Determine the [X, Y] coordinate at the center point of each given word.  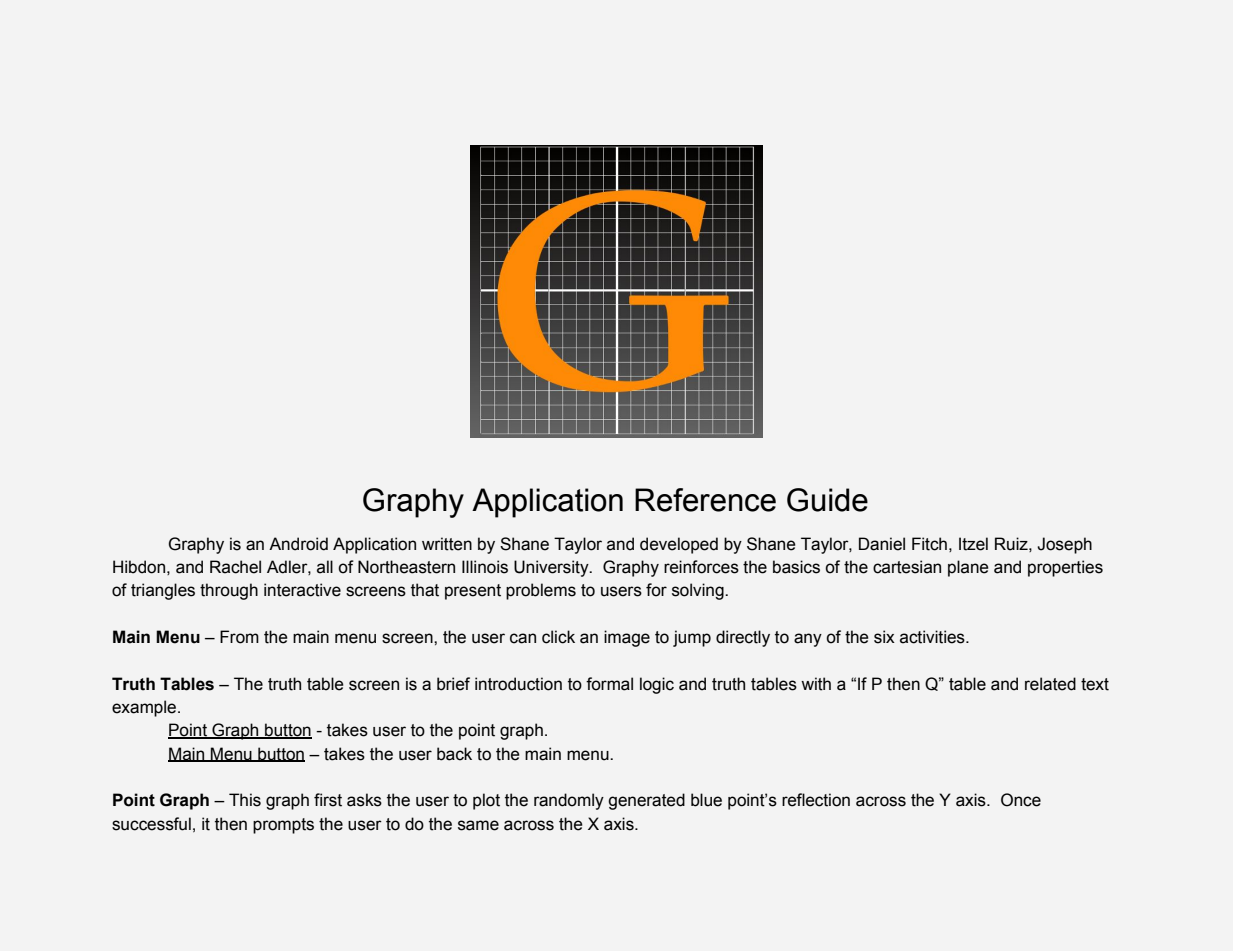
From [239, 637]
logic [657, 685]
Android [298, 544]
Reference [705, 500]
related [1050, 684]
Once [1021, 800]
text [1095, 684]
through [229, 591]
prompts [283, 826]
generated [646, 801]
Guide [827, 500]
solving [699, 591]
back [454, 754]
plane [968, 568]
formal [609, 684]
